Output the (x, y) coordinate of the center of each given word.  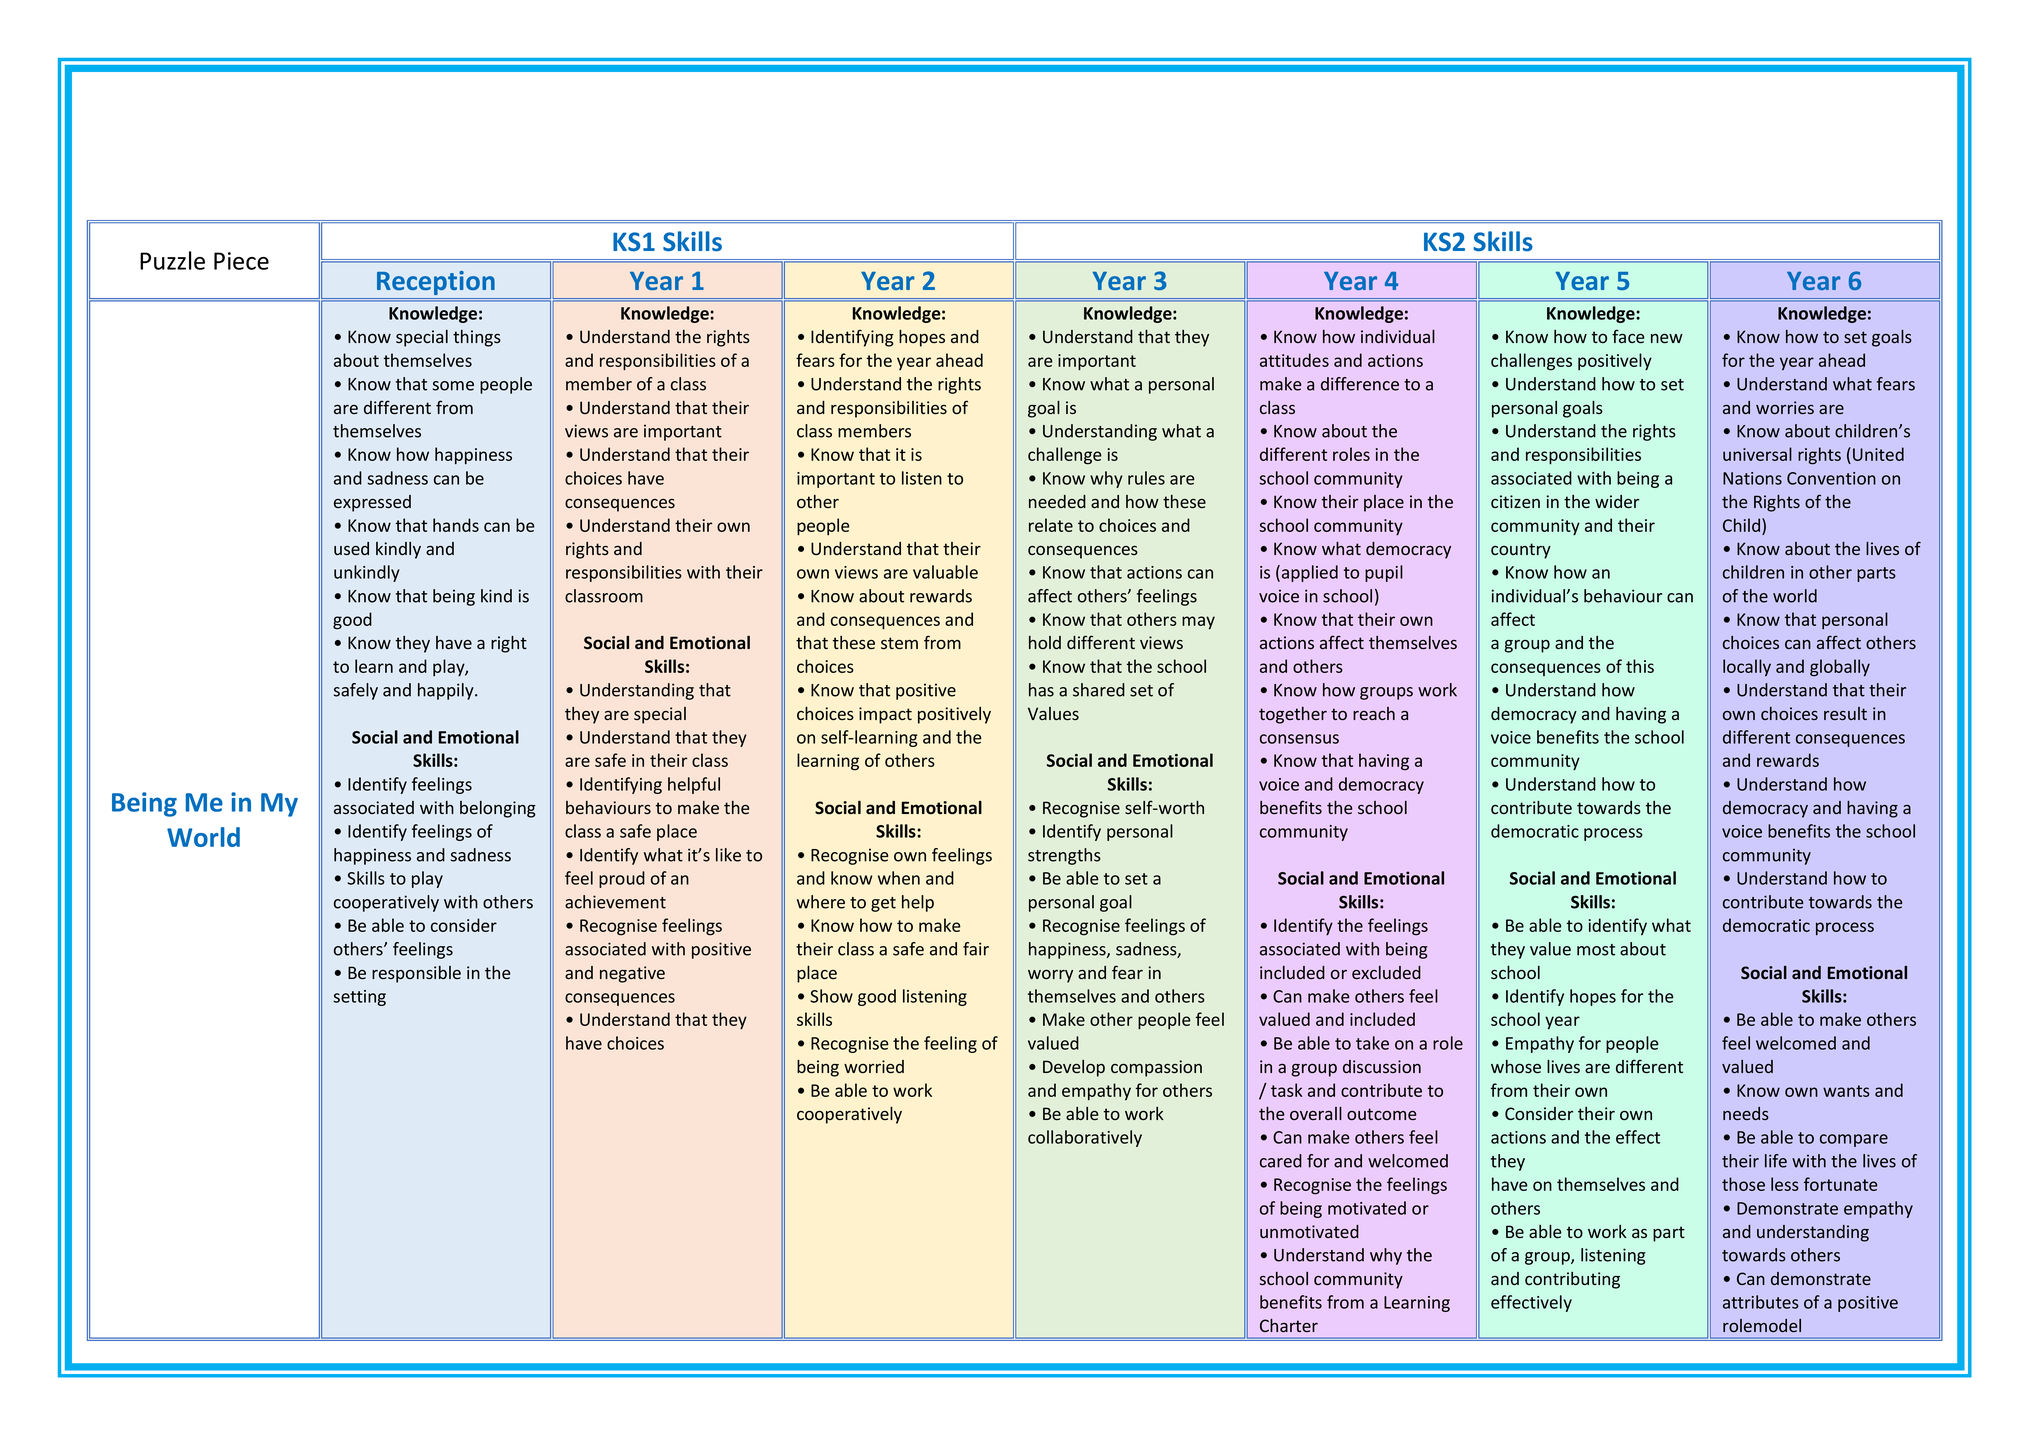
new (1667, 338)
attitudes (1294, 360)
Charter (1289, 1325)
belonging (498, 809)
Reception (436, 283)
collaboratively (1085, 1138)
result (1845, 713)
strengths (1064, 856)
